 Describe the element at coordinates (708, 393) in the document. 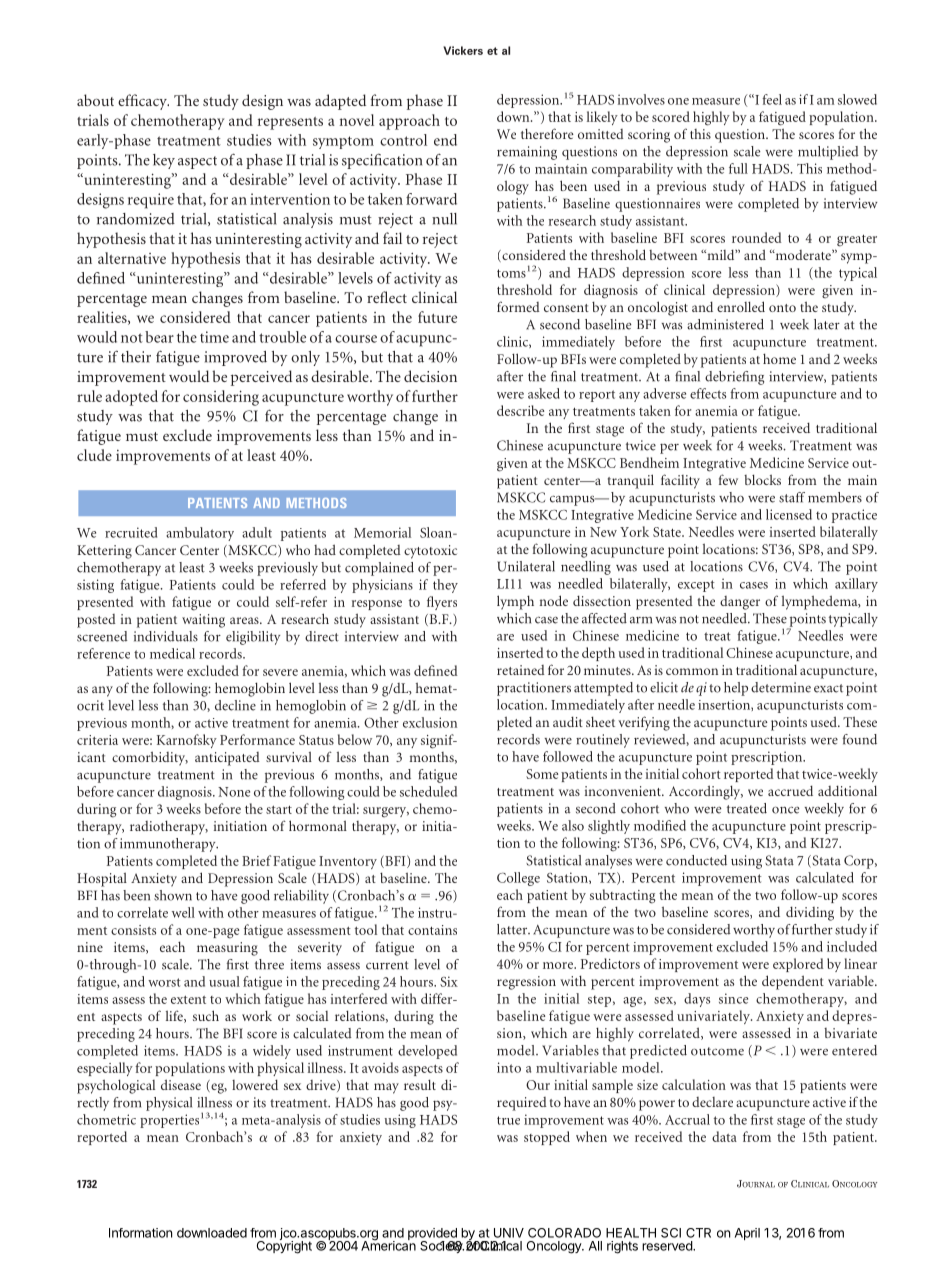

I see `effects` at that location.
